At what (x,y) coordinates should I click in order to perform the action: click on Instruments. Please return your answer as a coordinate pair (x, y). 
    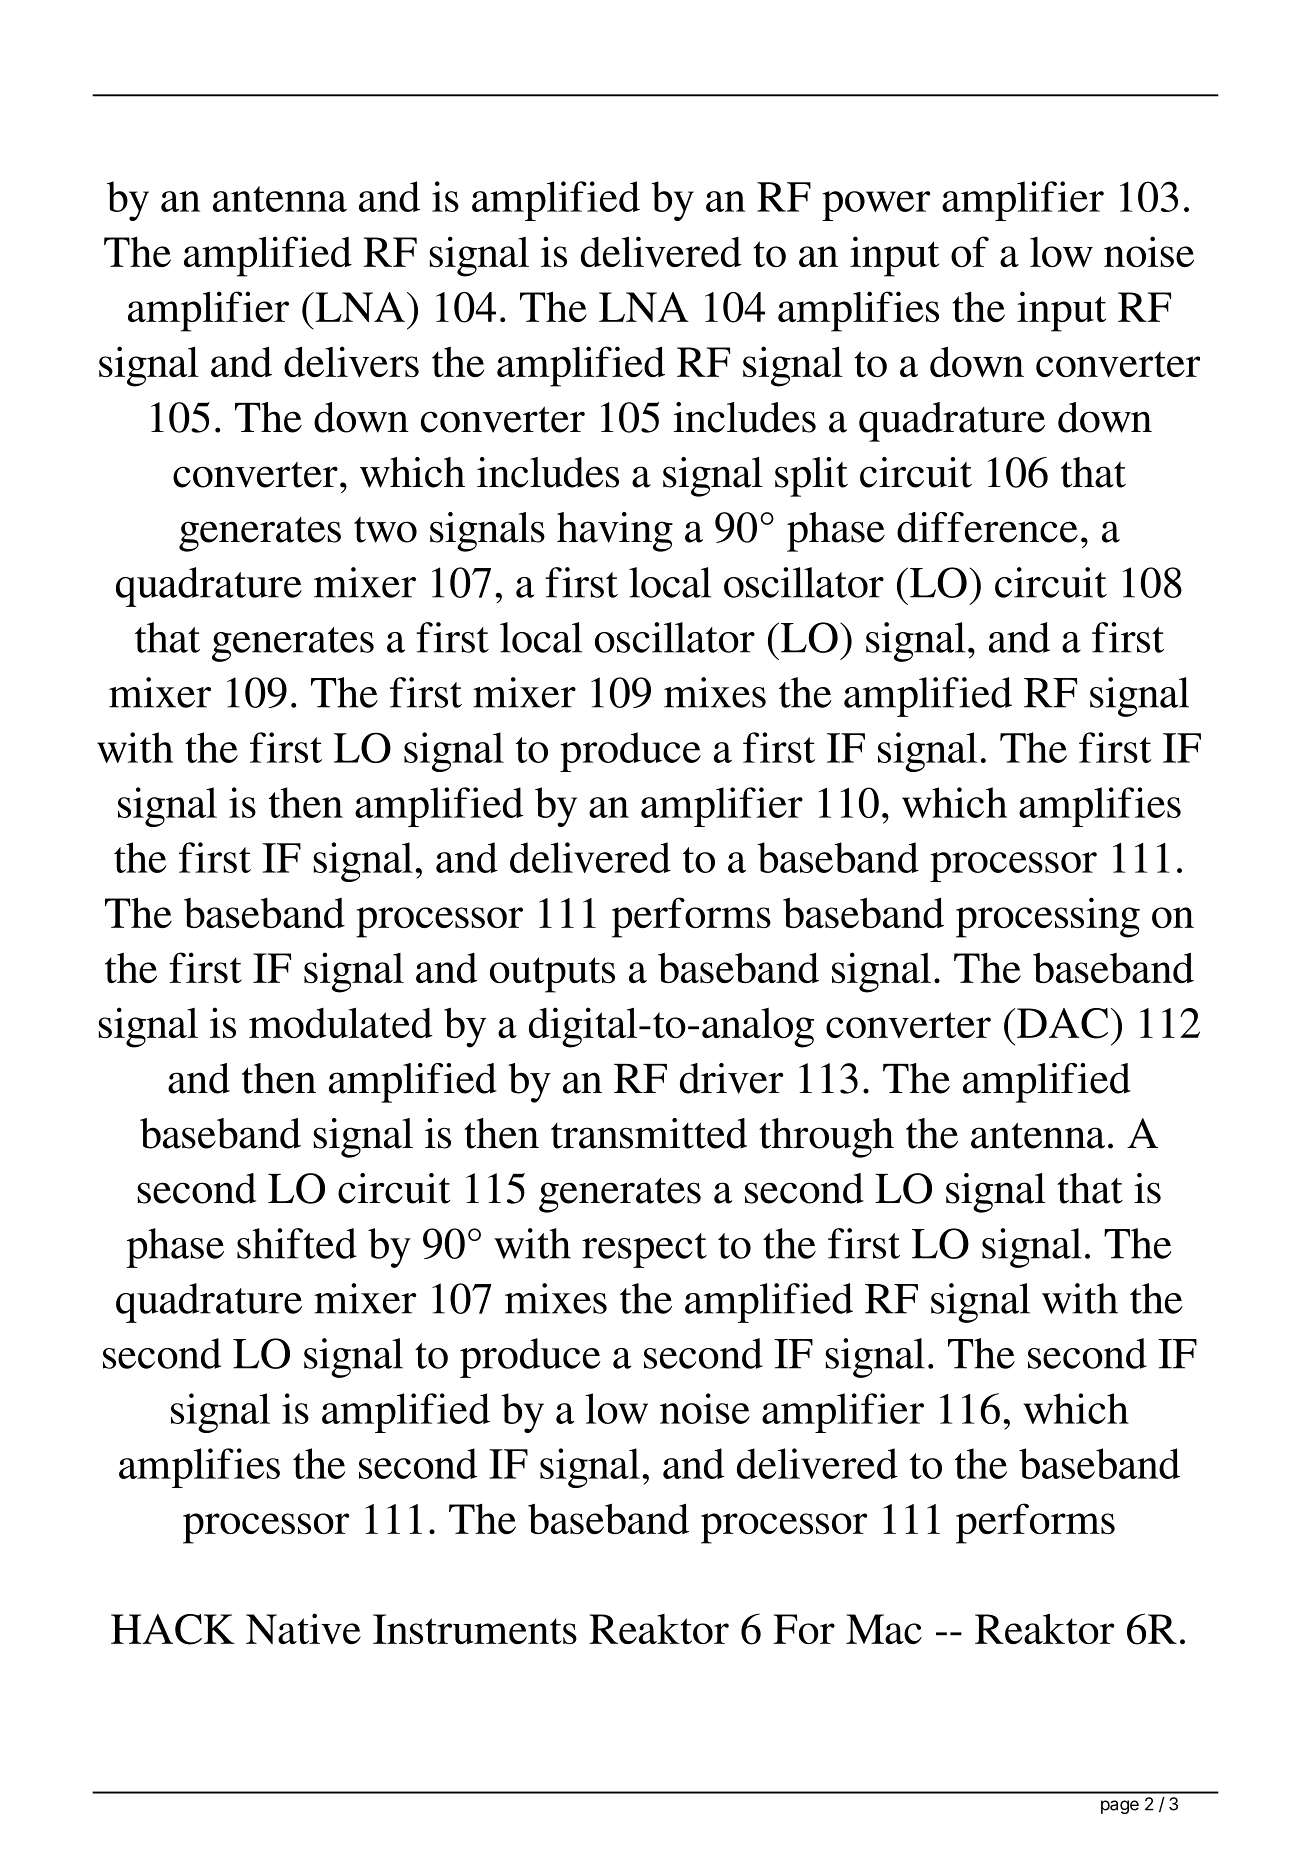
    Looking at the image, I should click on (475, 1629).
